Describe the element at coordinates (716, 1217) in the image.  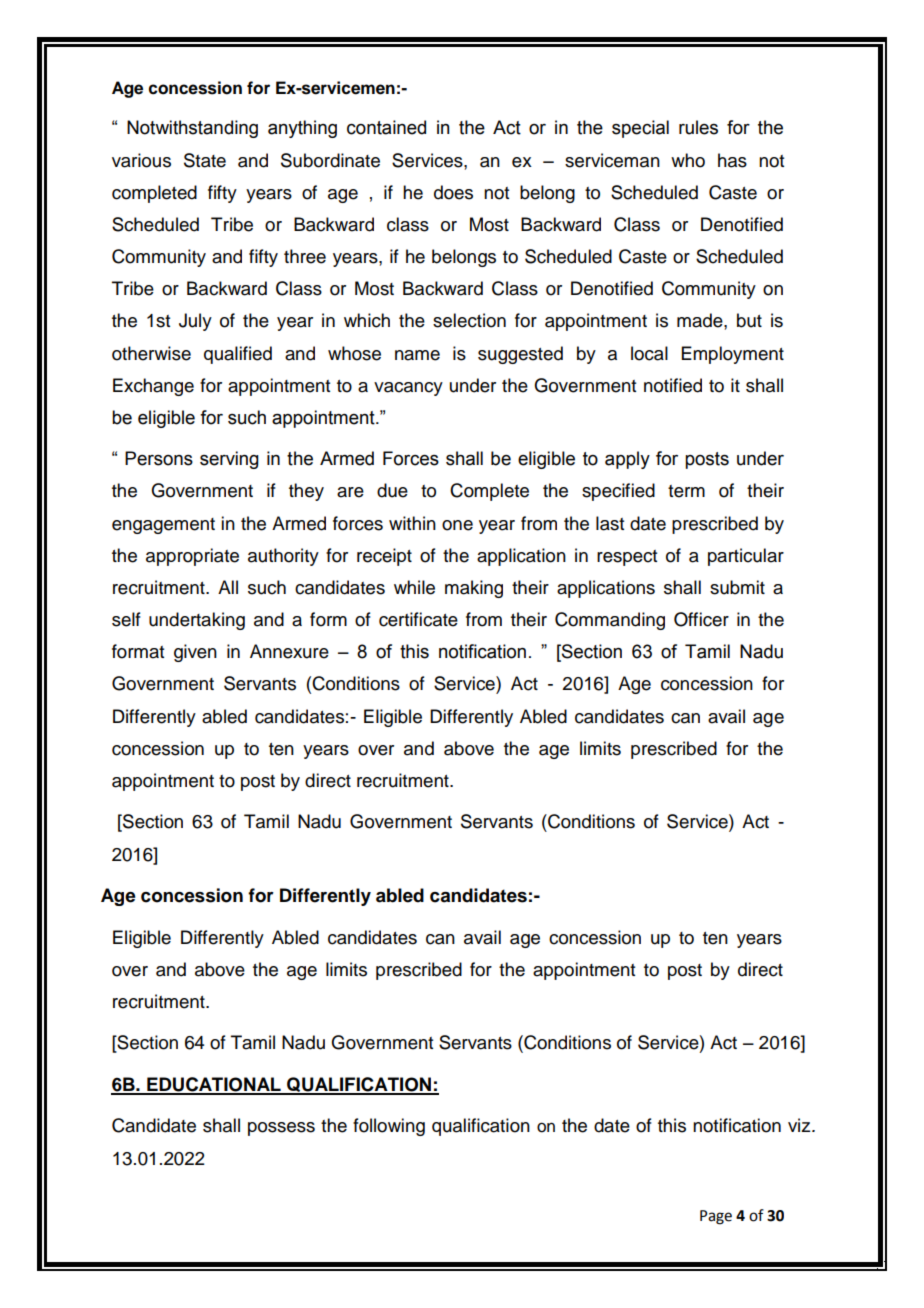
I see `Page` at that location.
